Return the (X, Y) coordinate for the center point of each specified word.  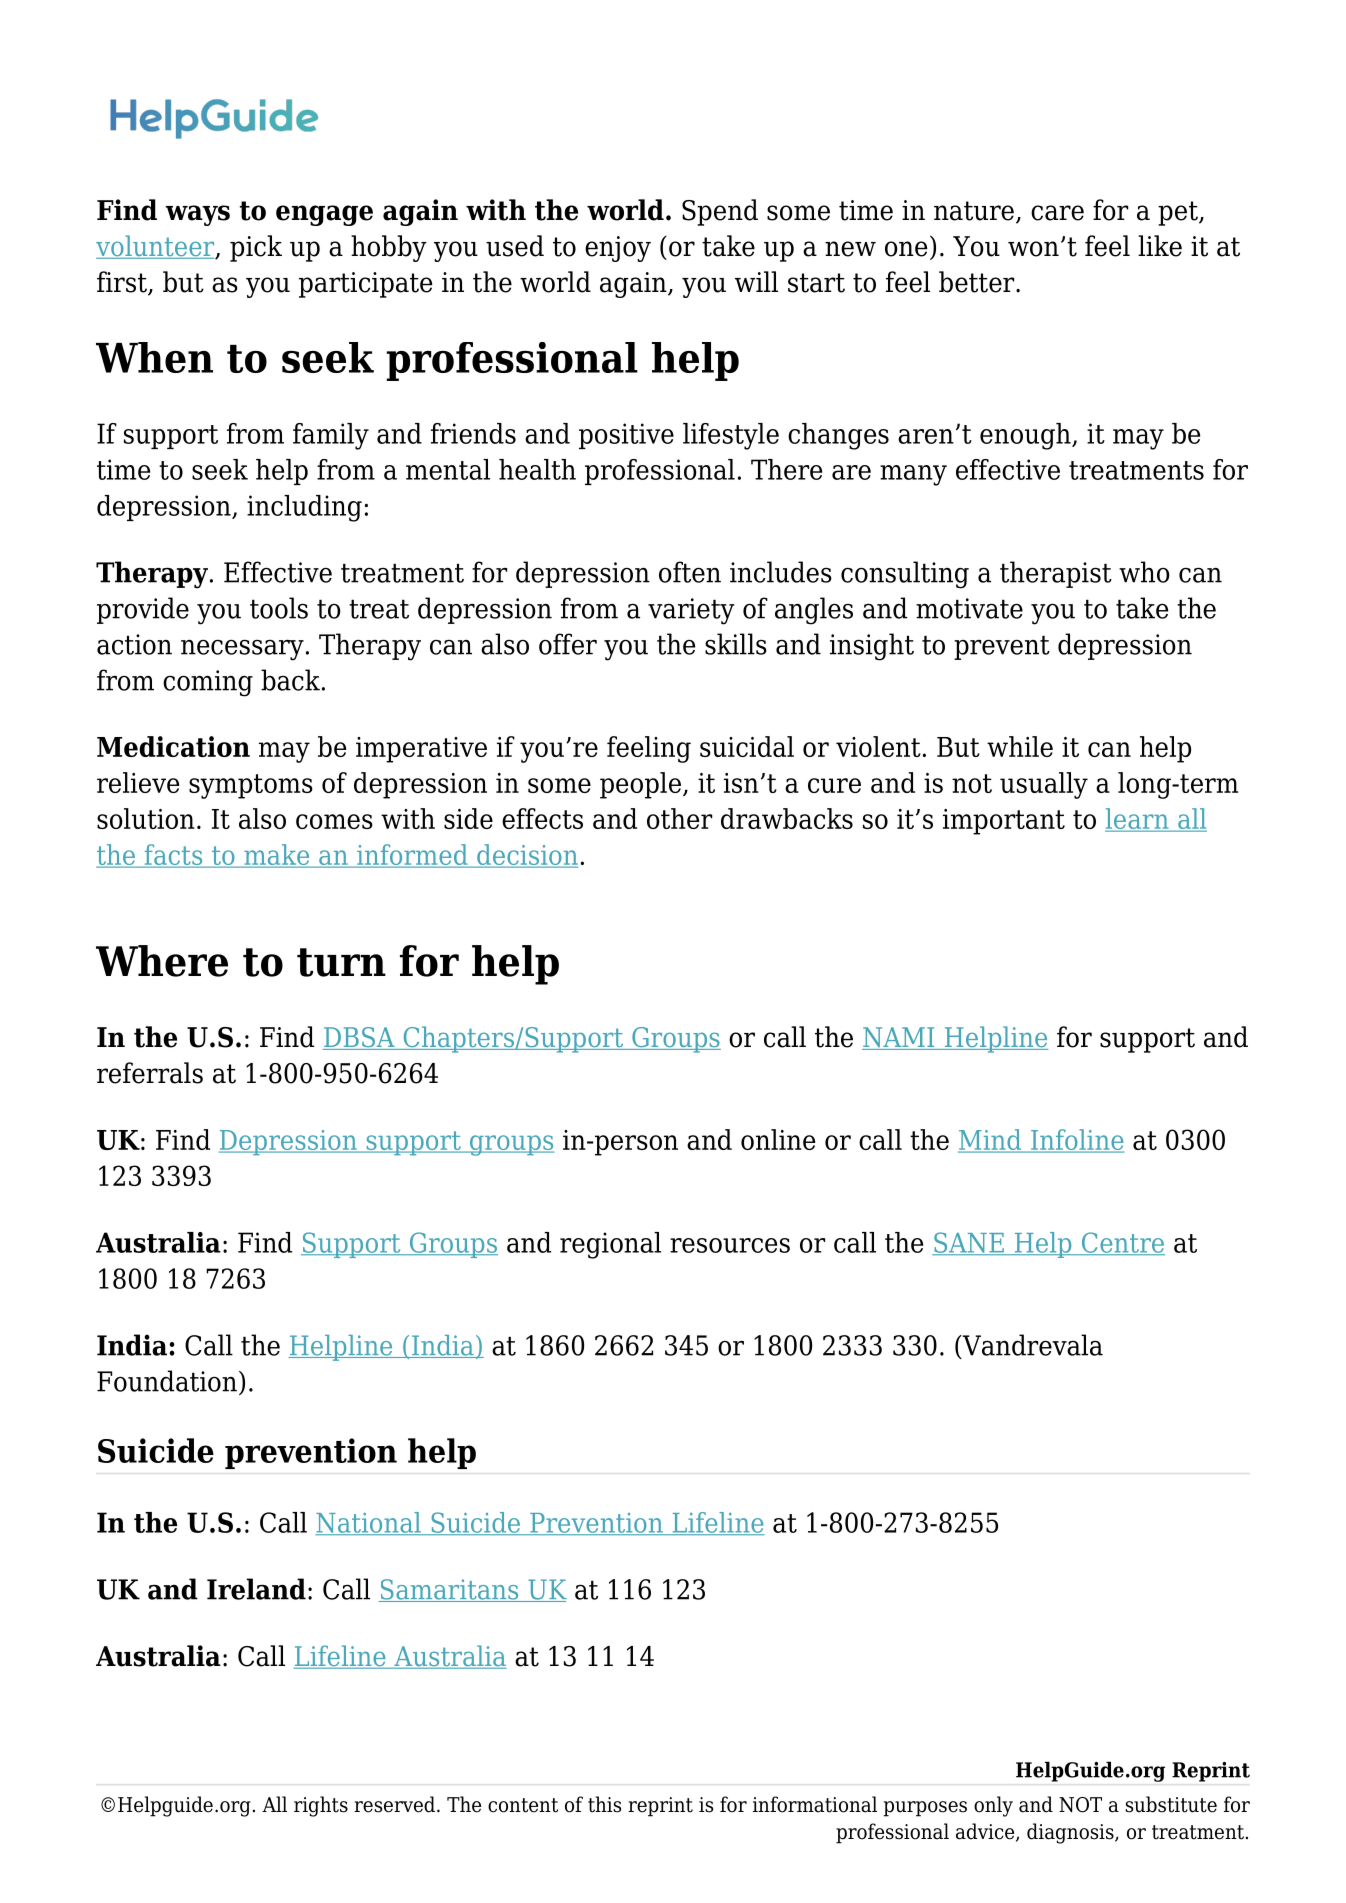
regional (610, 1245)
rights (321, 1806)
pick (256, 248)
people (640, 785)
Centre (1122, 1243)
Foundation (167, 1381)
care (1057, 213)
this (604, 1804)
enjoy (618, 249)
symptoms (251, 786)
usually (1044, 785)
